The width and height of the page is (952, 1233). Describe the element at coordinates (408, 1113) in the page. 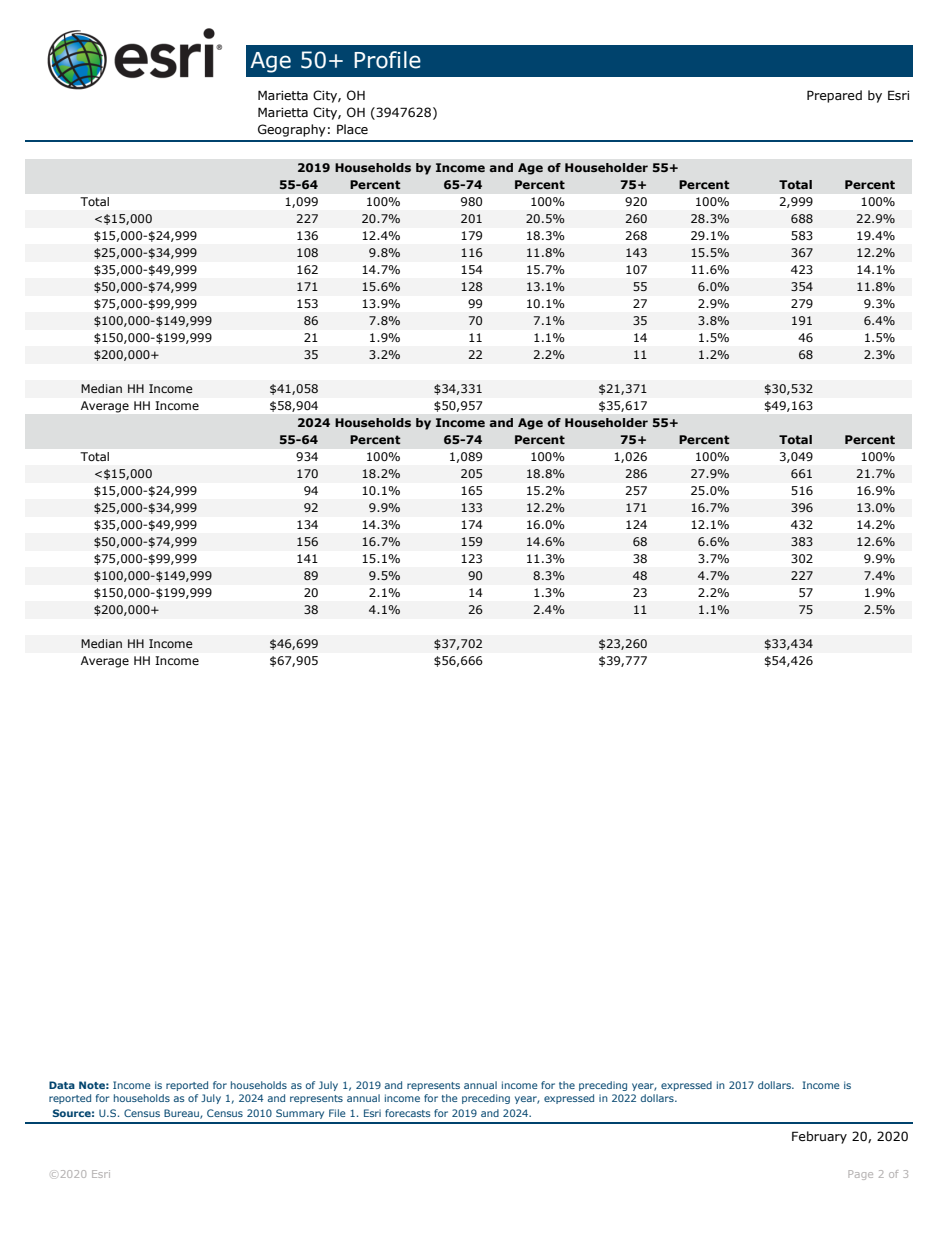

I see `forecasts` at that location.
